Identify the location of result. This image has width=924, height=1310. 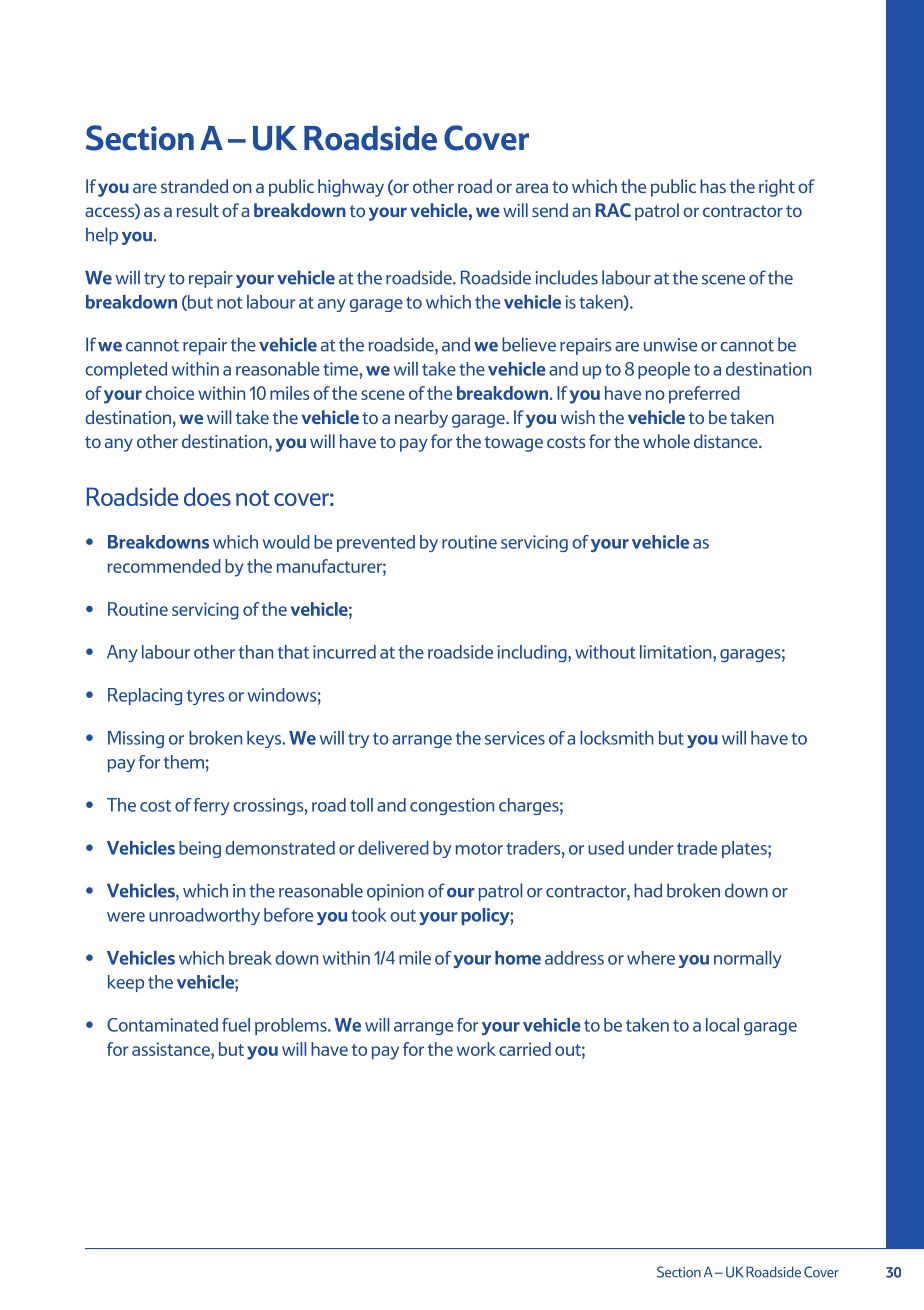
(197, 210).
